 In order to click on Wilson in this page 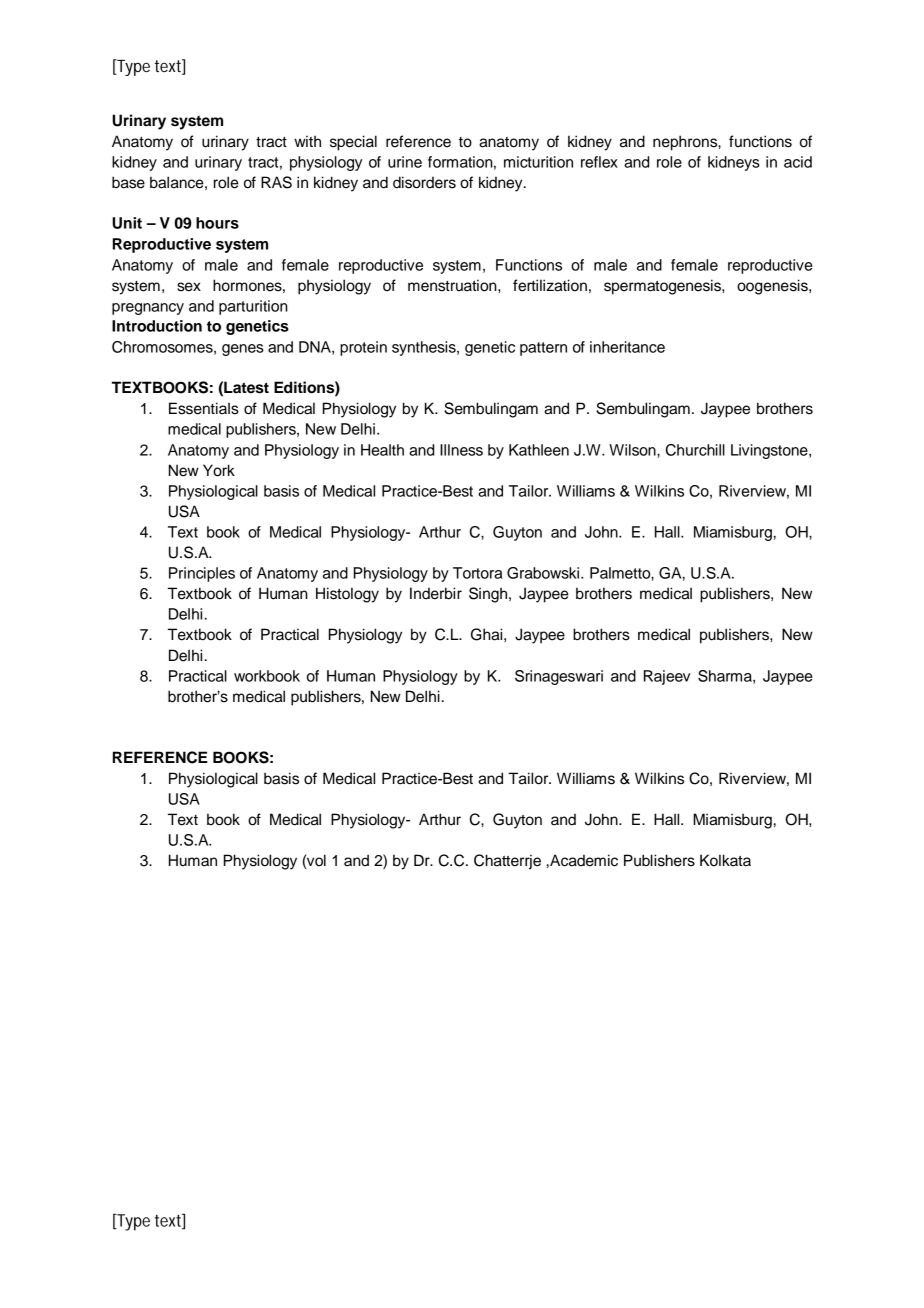, I will do `click(633, 450)`.
